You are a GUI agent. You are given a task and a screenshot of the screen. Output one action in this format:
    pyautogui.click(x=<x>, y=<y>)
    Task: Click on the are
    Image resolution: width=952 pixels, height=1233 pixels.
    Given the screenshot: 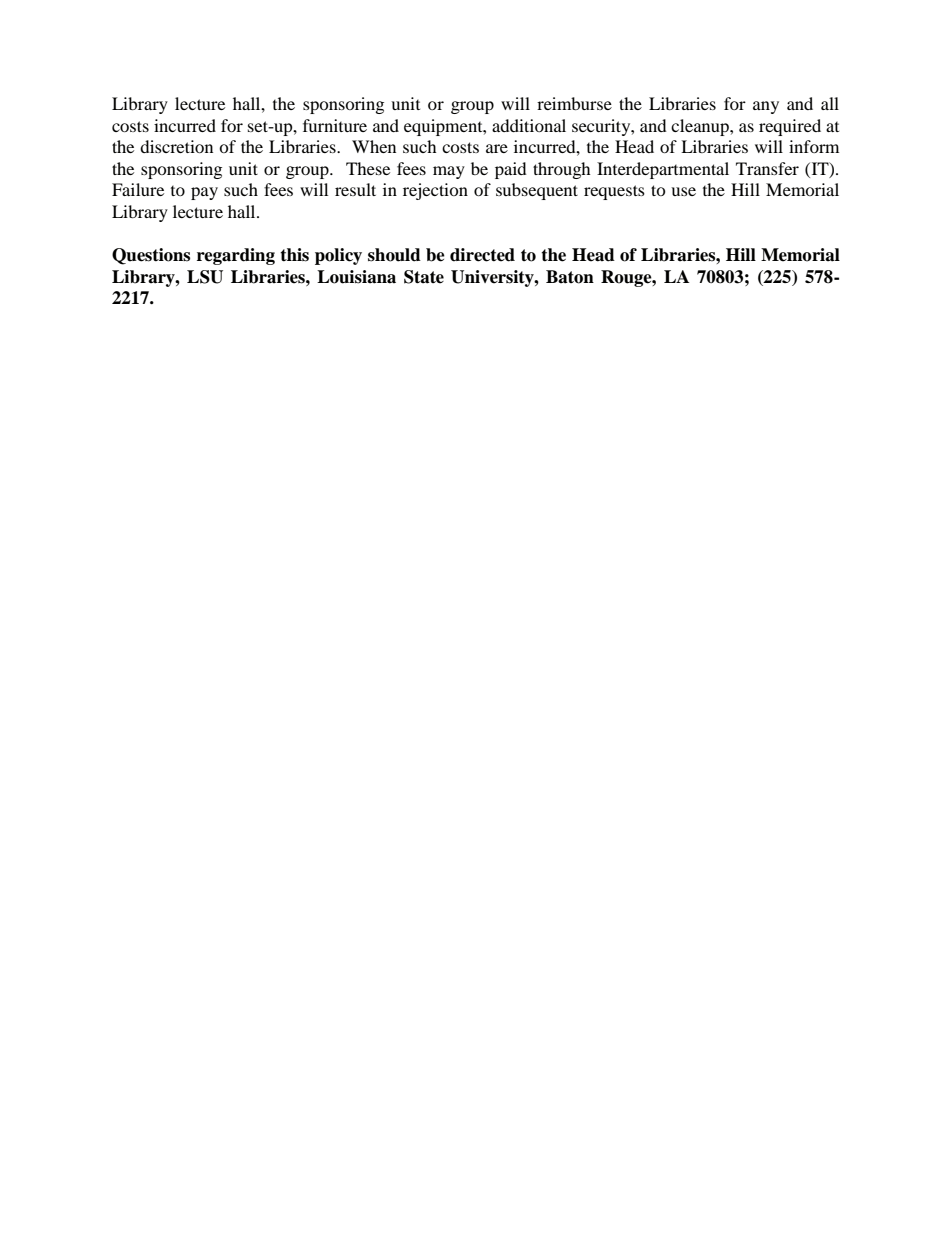 What is the action you would take?
    pyautogui.click(x=497, y=148)
